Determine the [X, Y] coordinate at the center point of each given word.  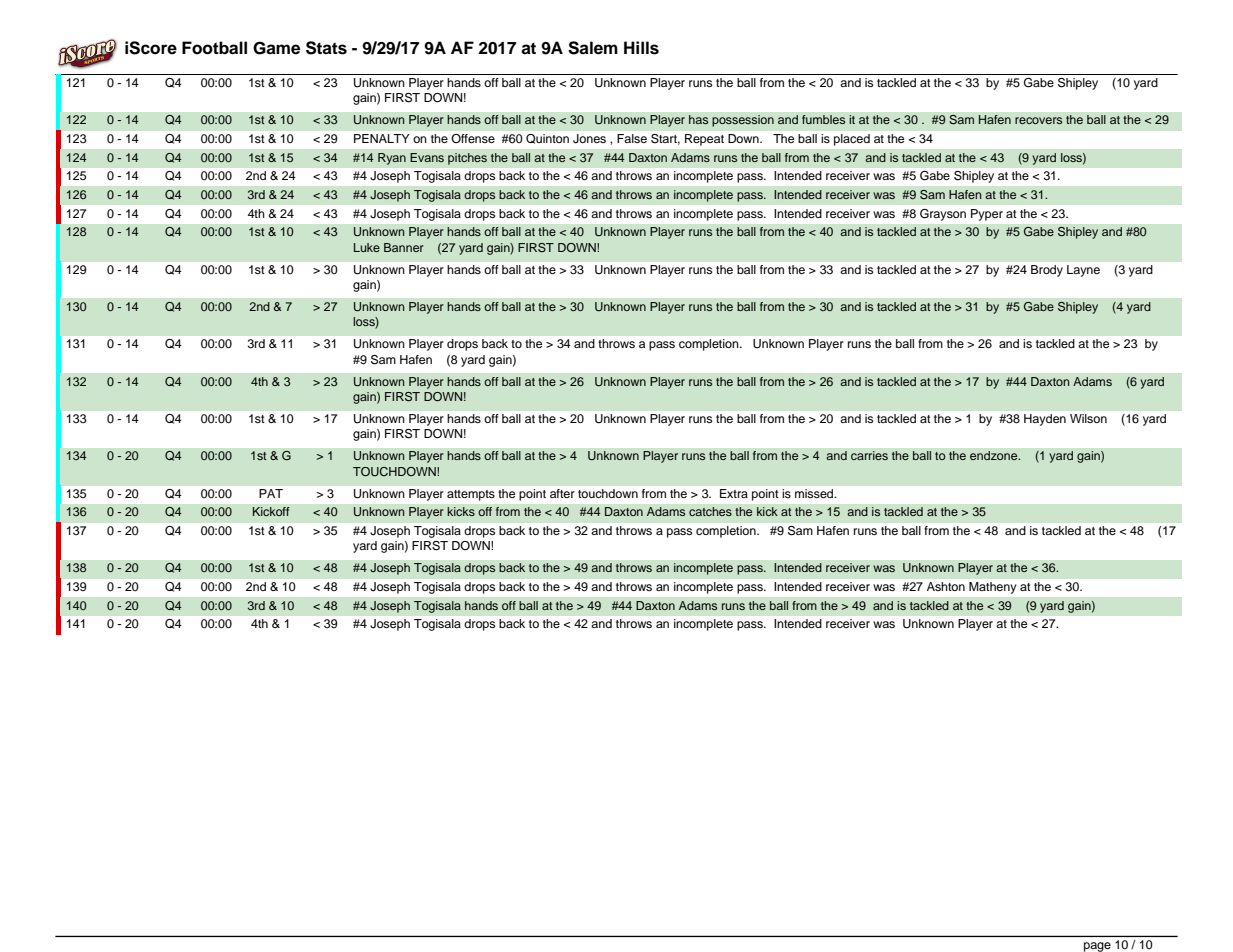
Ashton [946, 586]
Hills [641, 48]
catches [710, 511]
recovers [1038, 120]
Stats [326, 48]
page [1097, 947]
